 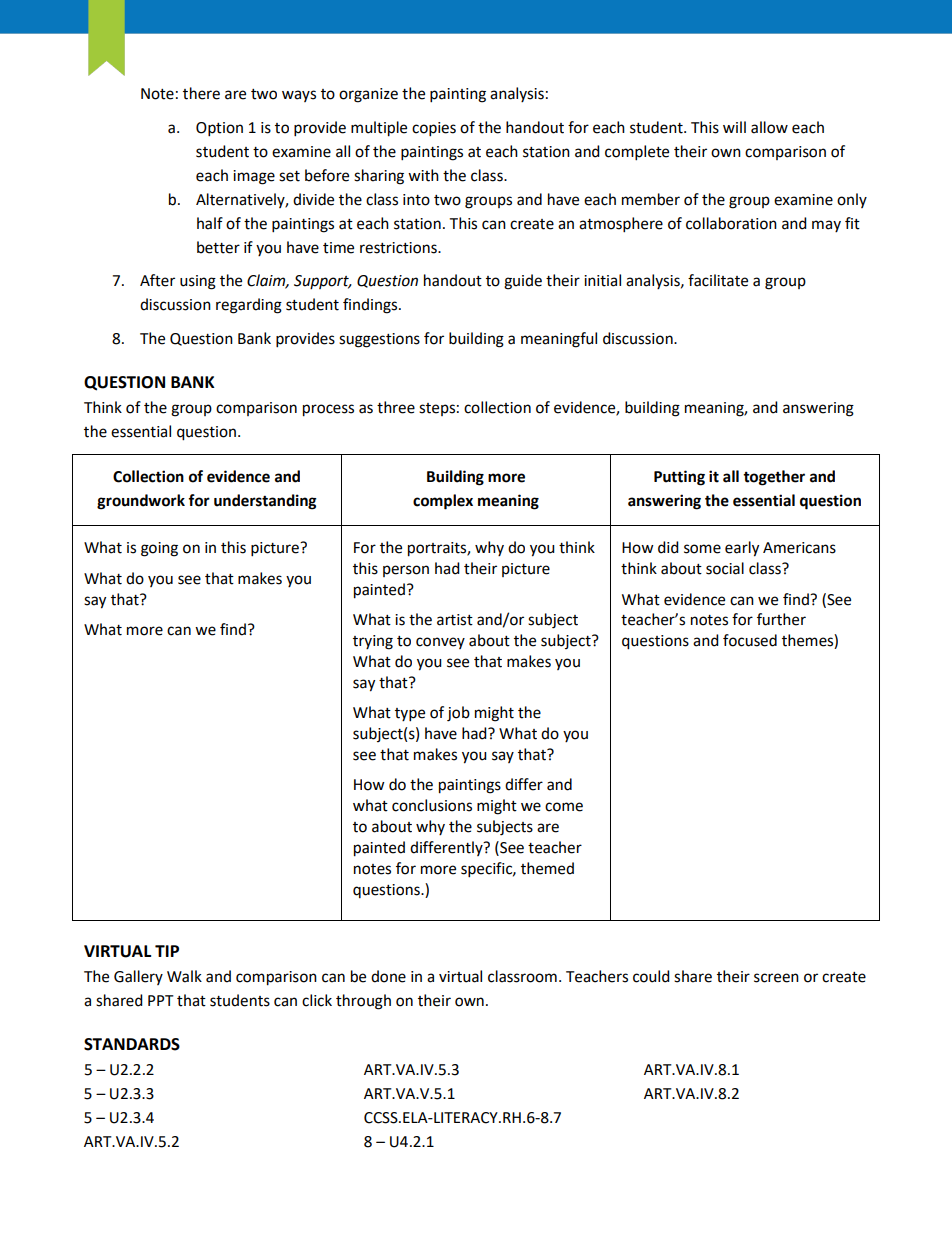 What do you see at coordinates (458, 714) in the screenshot?
I see `job` at bounding box center [458, 714].
